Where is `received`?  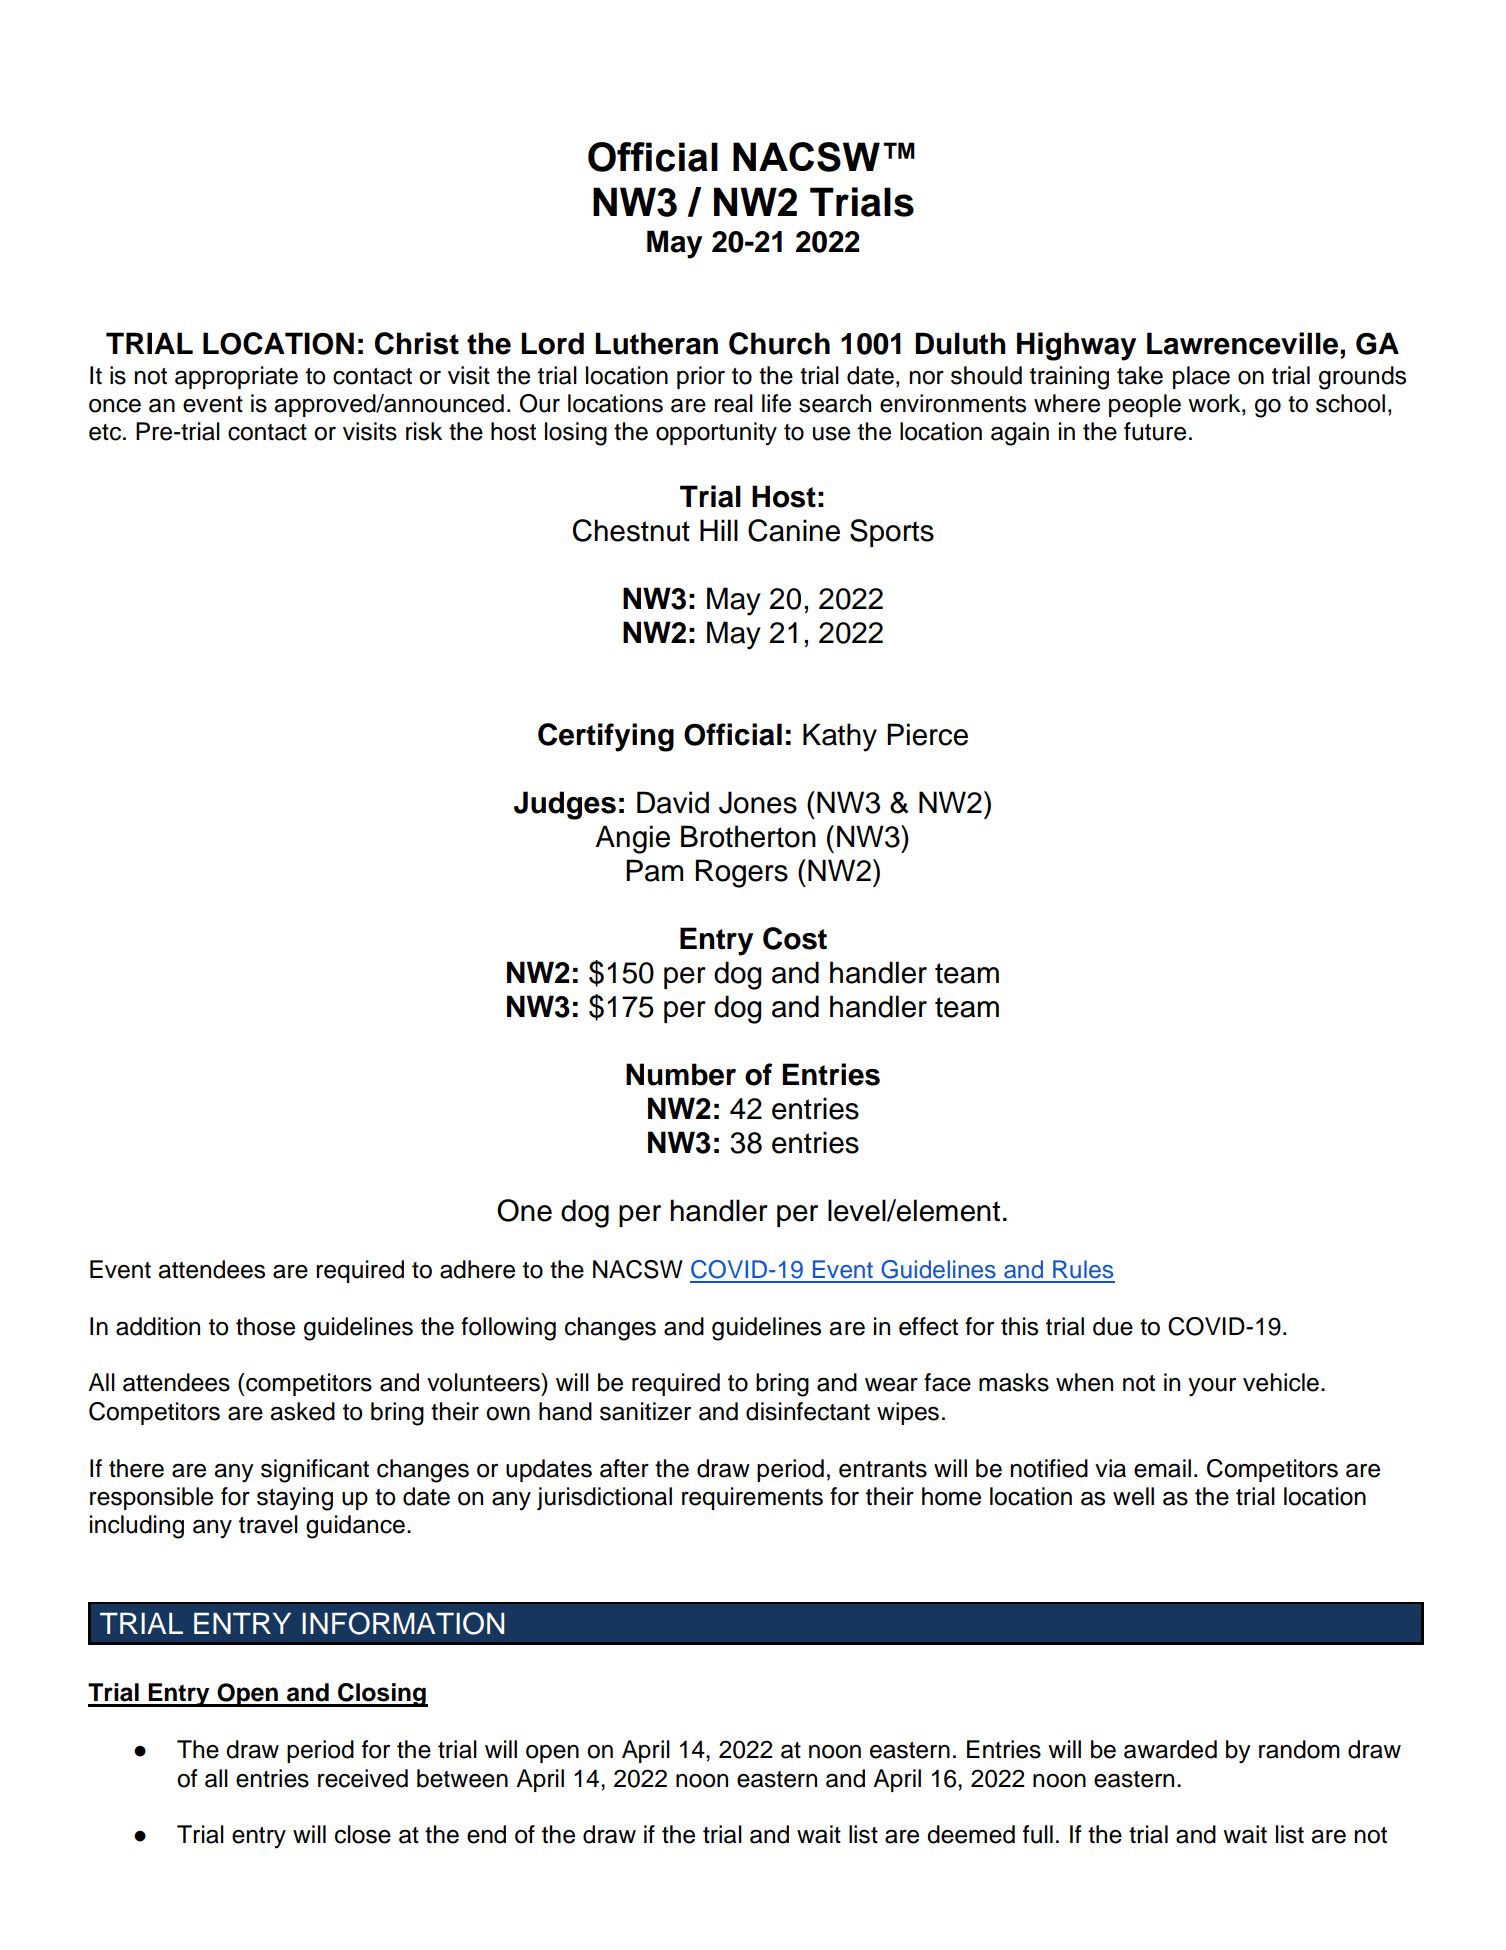
received is located at coordinates (363, 1778).
